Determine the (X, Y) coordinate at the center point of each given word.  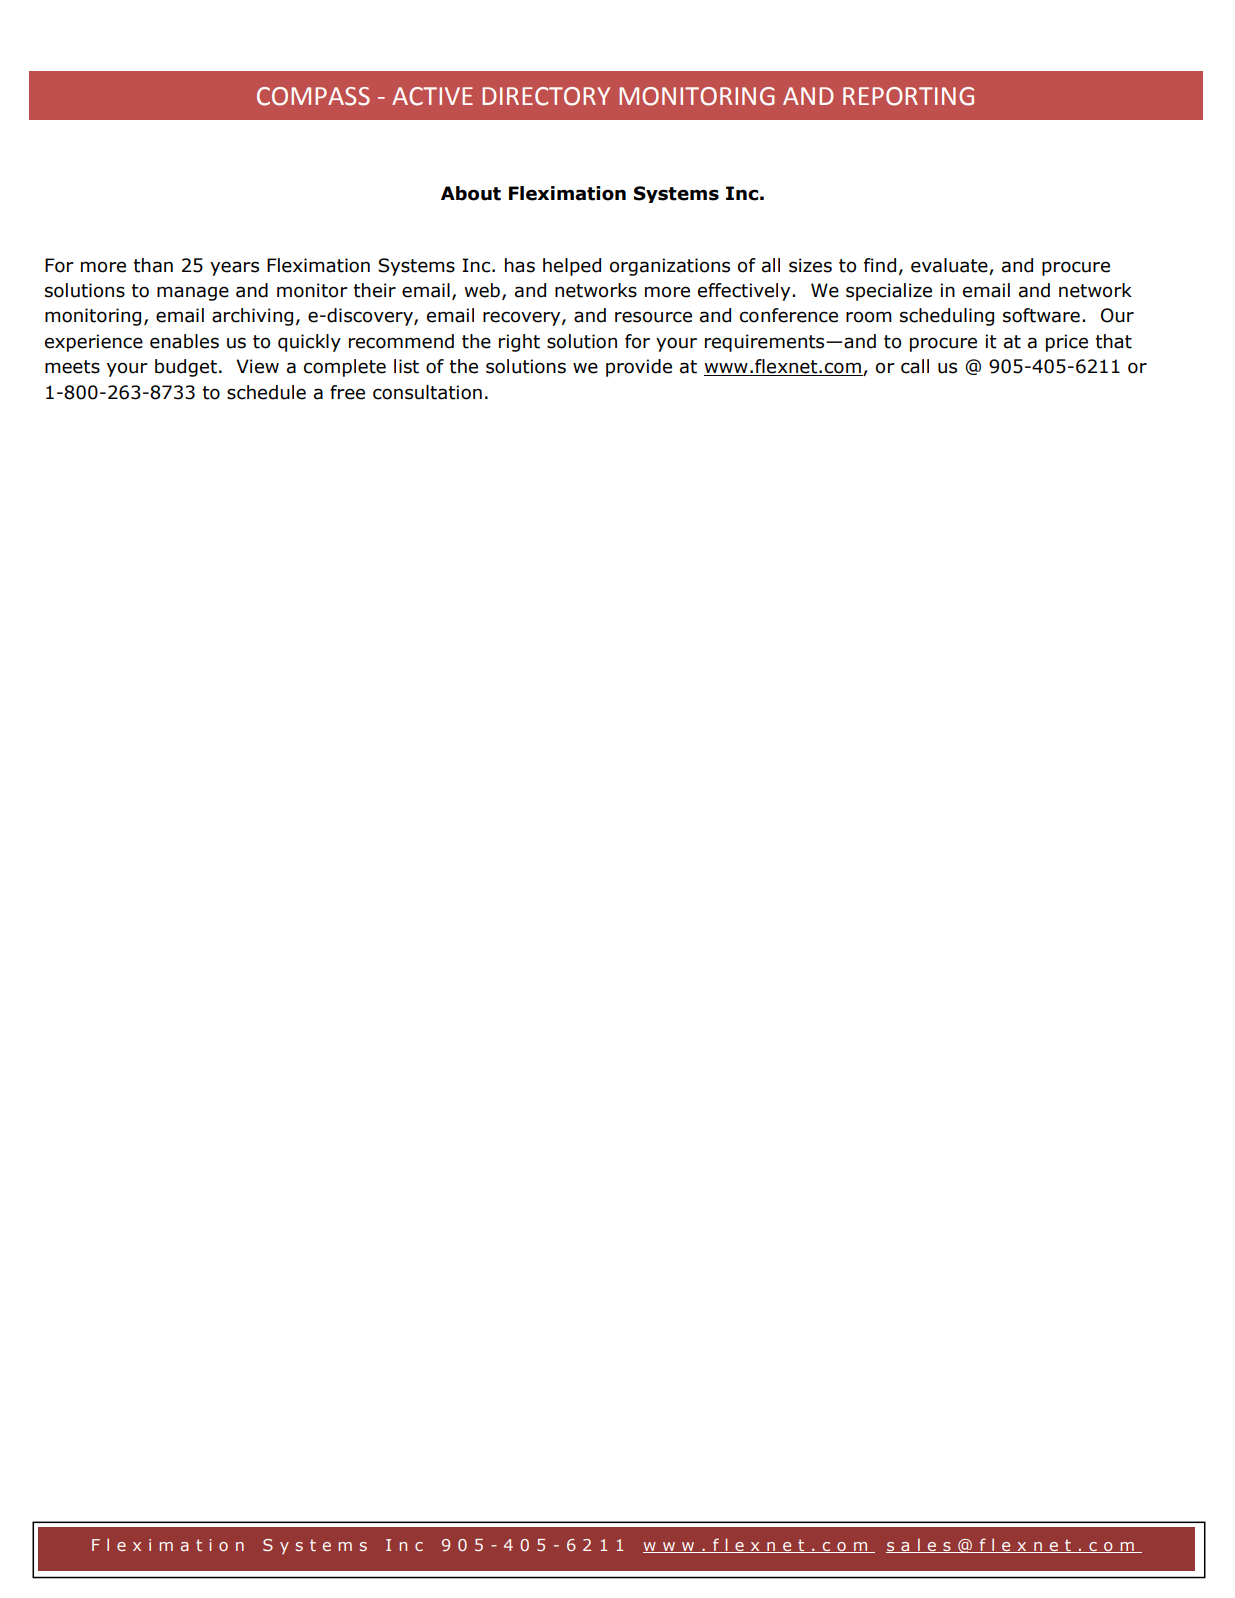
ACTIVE (432, 96)
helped (572, 267)
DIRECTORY (546, 96)
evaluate (949, 265)
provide (639, 368)
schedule (266, 392)
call (915, 366)
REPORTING (908, 96)
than (153, 265)
